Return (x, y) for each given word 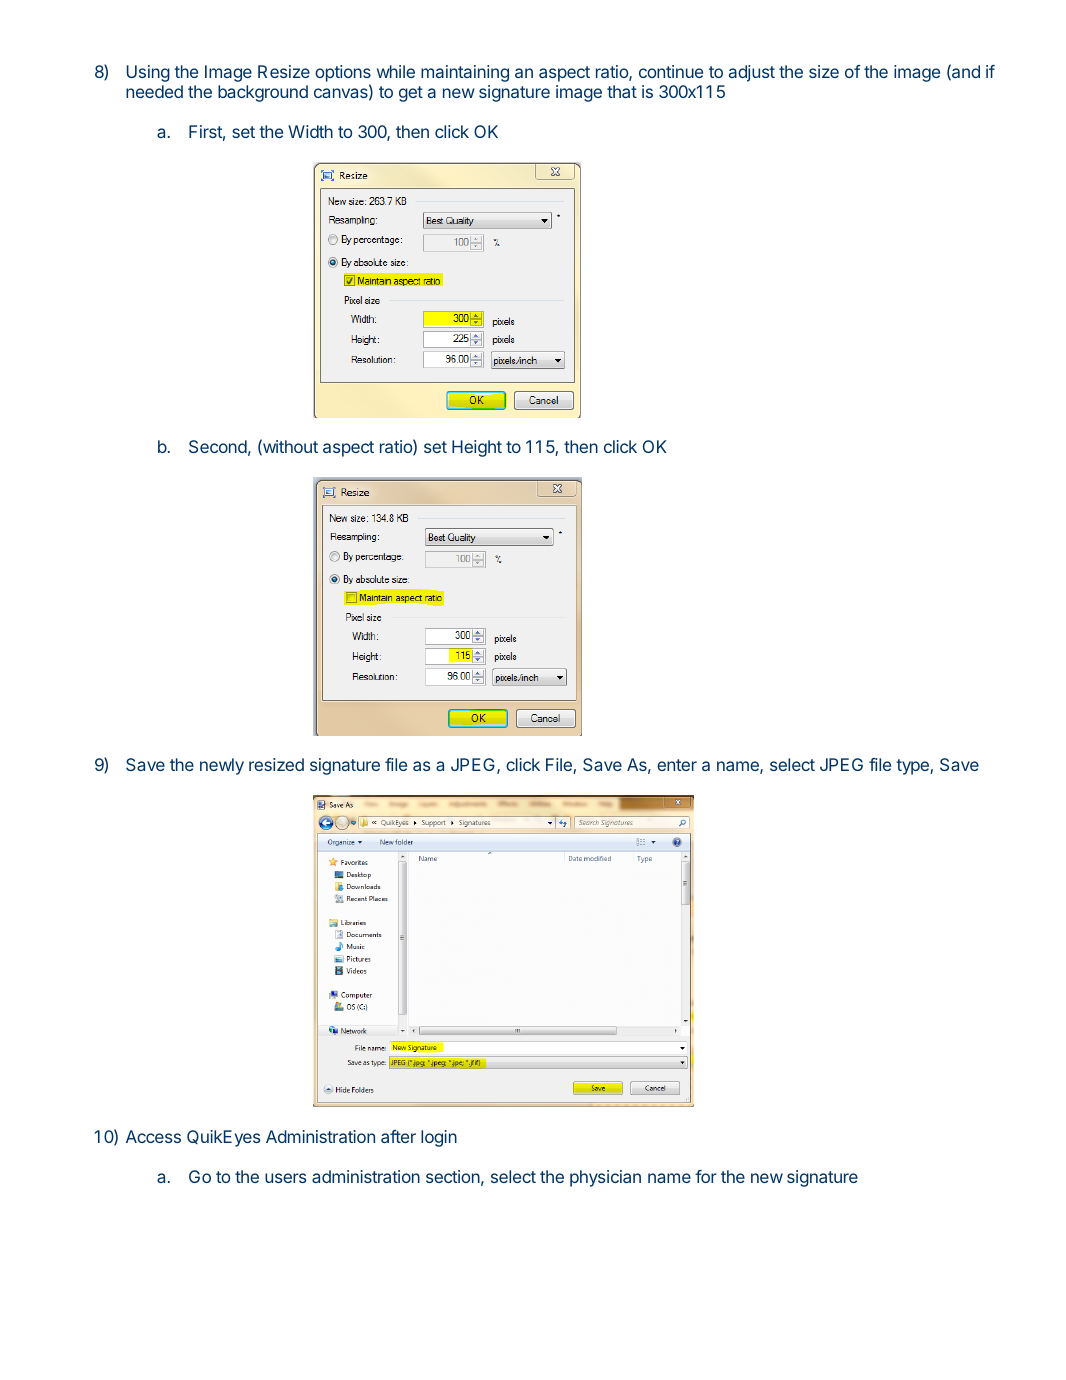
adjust (752, 73)
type (913, 767)
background (263, 93)
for (706, 1176)
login (439, 1138)
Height (477, 448)
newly (222, 766)
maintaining (465, 73)
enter (677, 765)
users (285, 1178)
